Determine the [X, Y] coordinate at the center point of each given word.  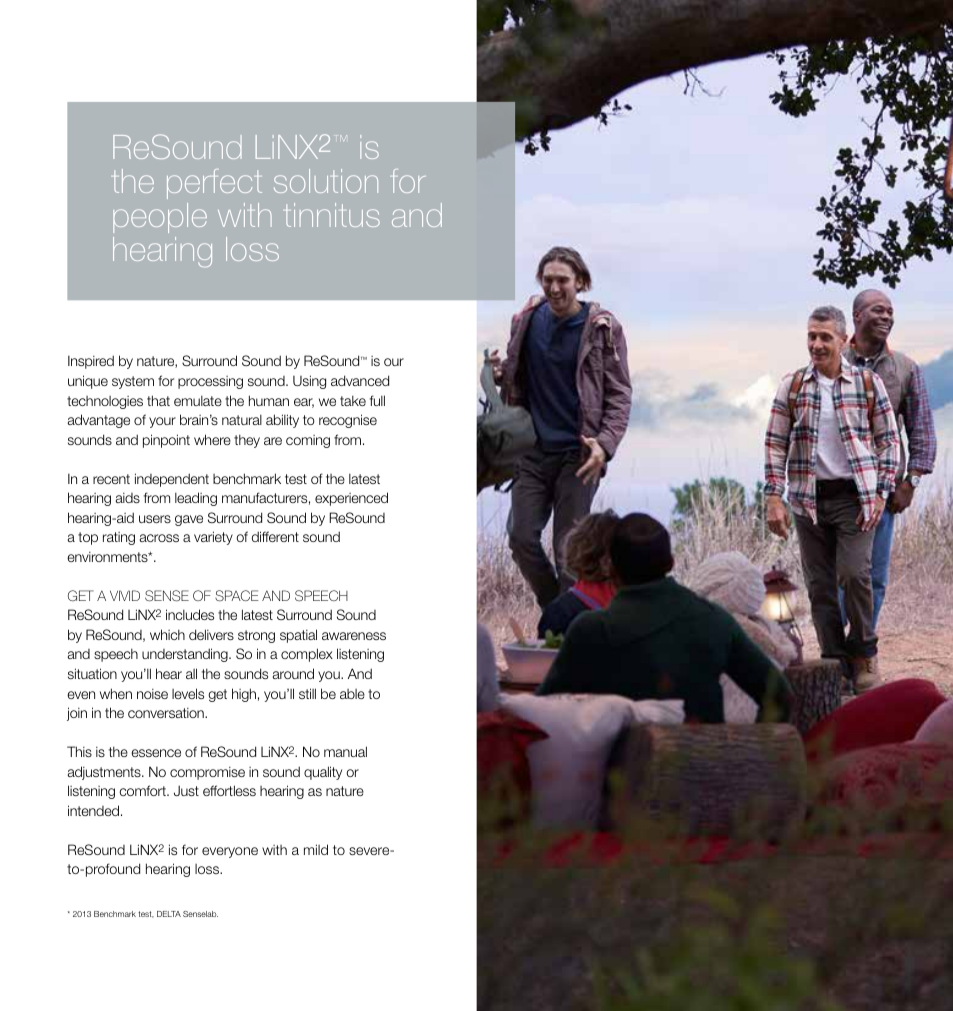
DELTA [169, 914]
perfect [214, 184]
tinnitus [333, 215]
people [160, 218]
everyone [230, 852]
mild [316, 849]
